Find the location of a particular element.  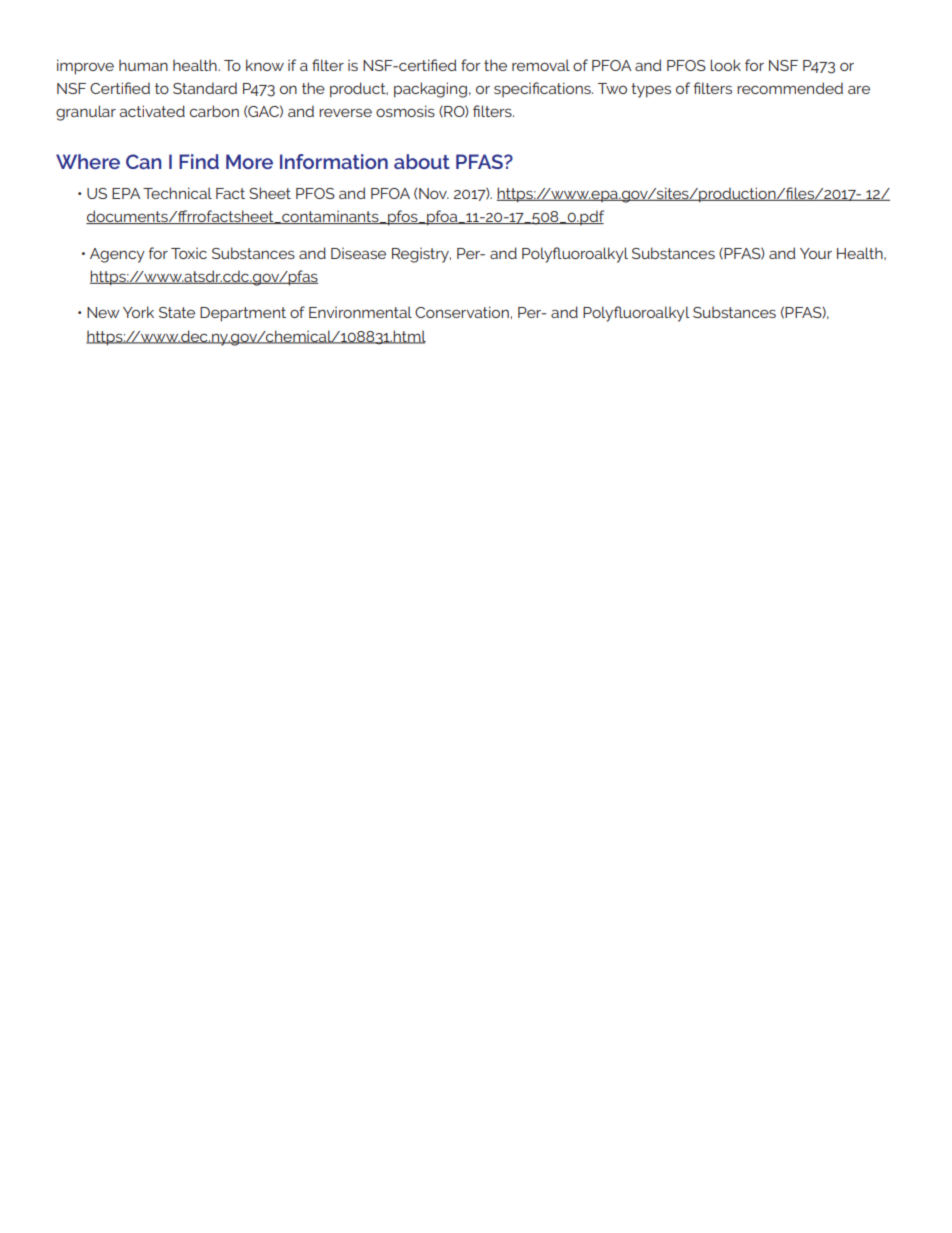

about is located at coordinates (422, 161).
